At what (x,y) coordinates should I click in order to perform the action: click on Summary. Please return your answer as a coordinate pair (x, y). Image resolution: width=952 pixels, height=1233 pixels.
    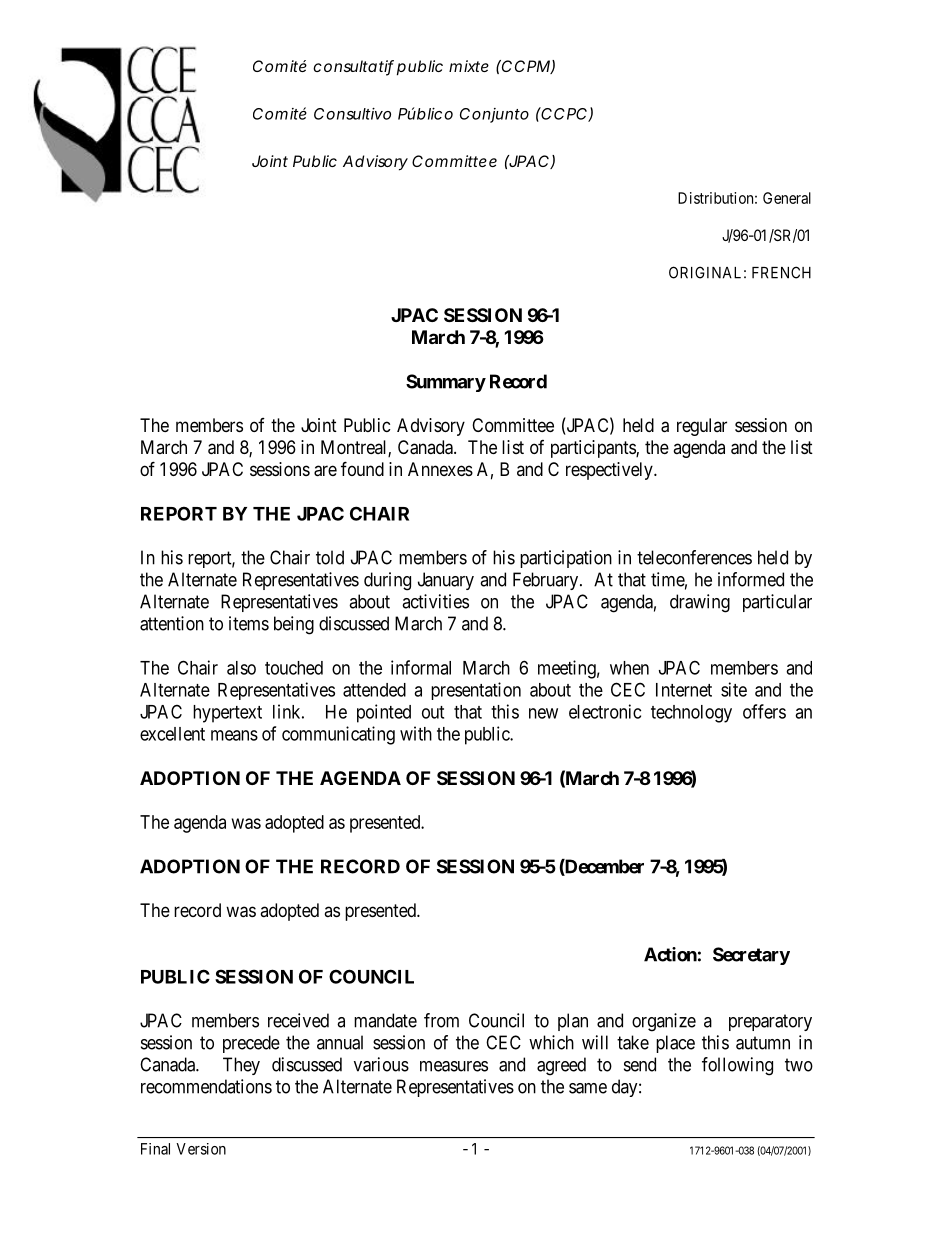
    Looking at the image, I should click on (446, 383).
